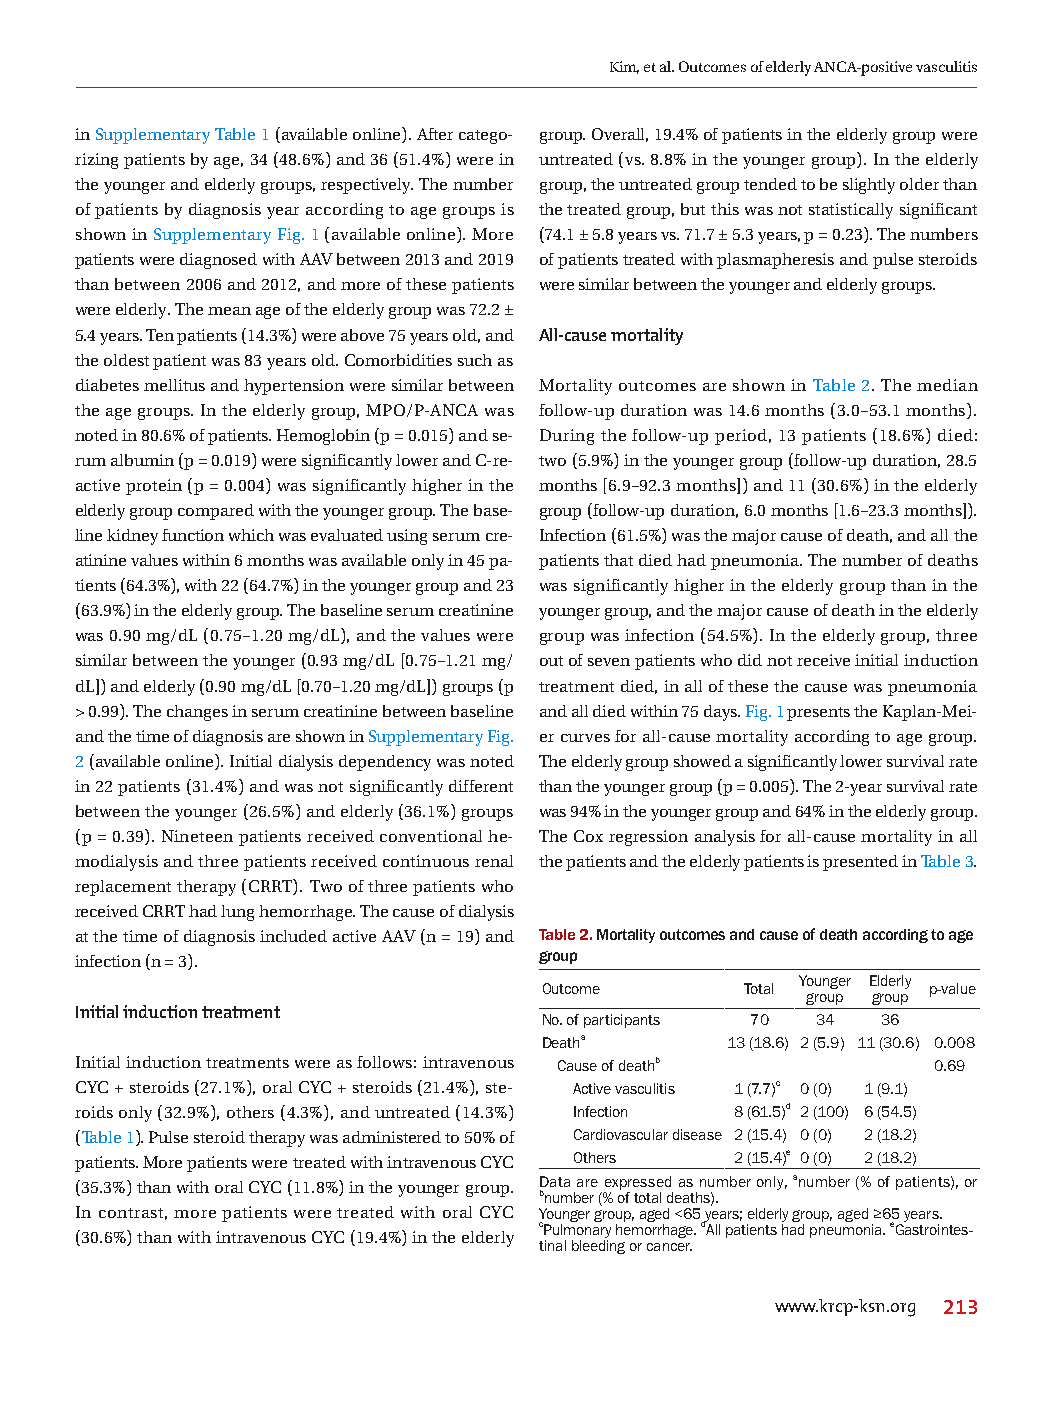 The image size is (1053, 1404). I want to click on mellitus, so click(174, 385).
